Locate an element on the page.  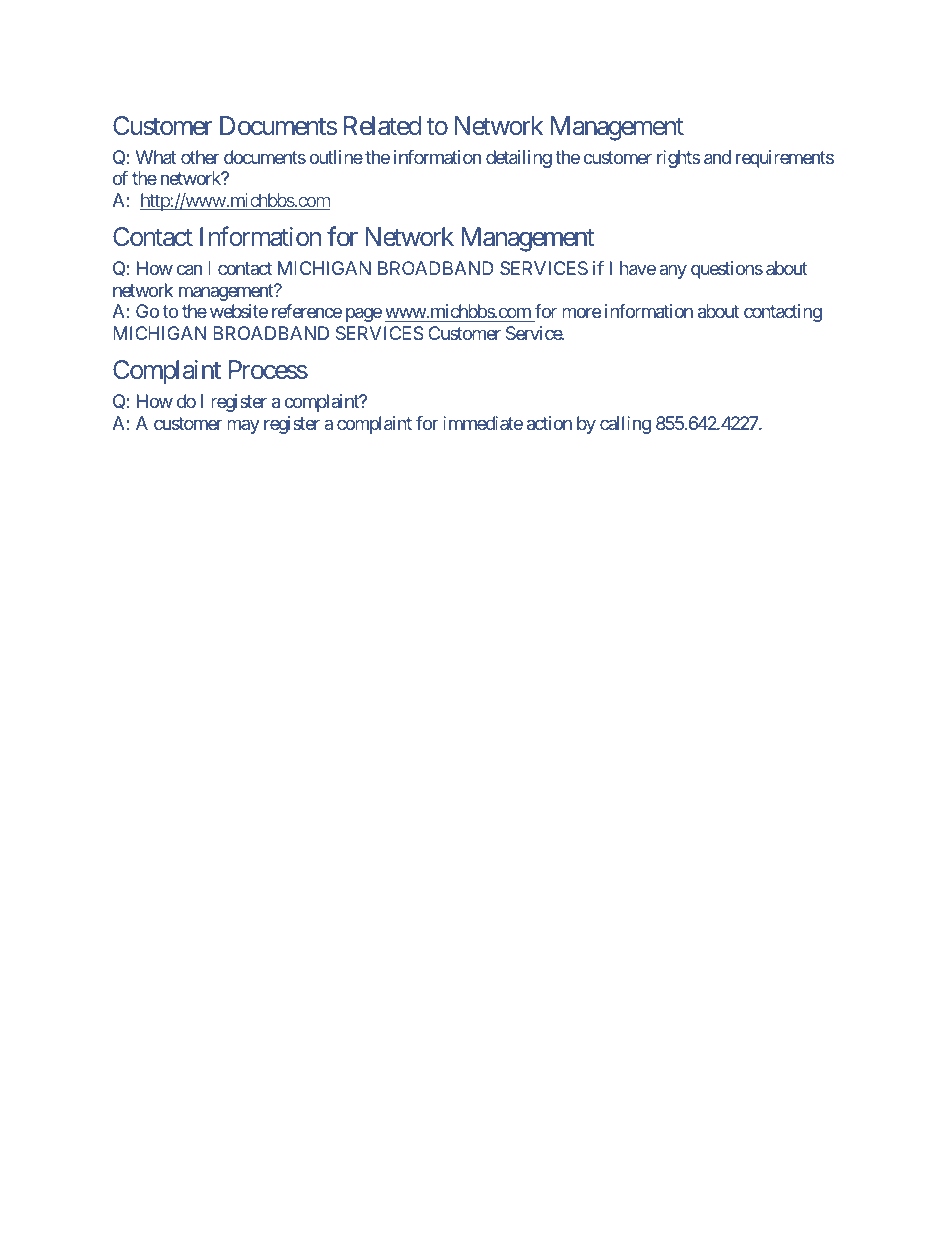
any is located at coordinates (673, 272).
